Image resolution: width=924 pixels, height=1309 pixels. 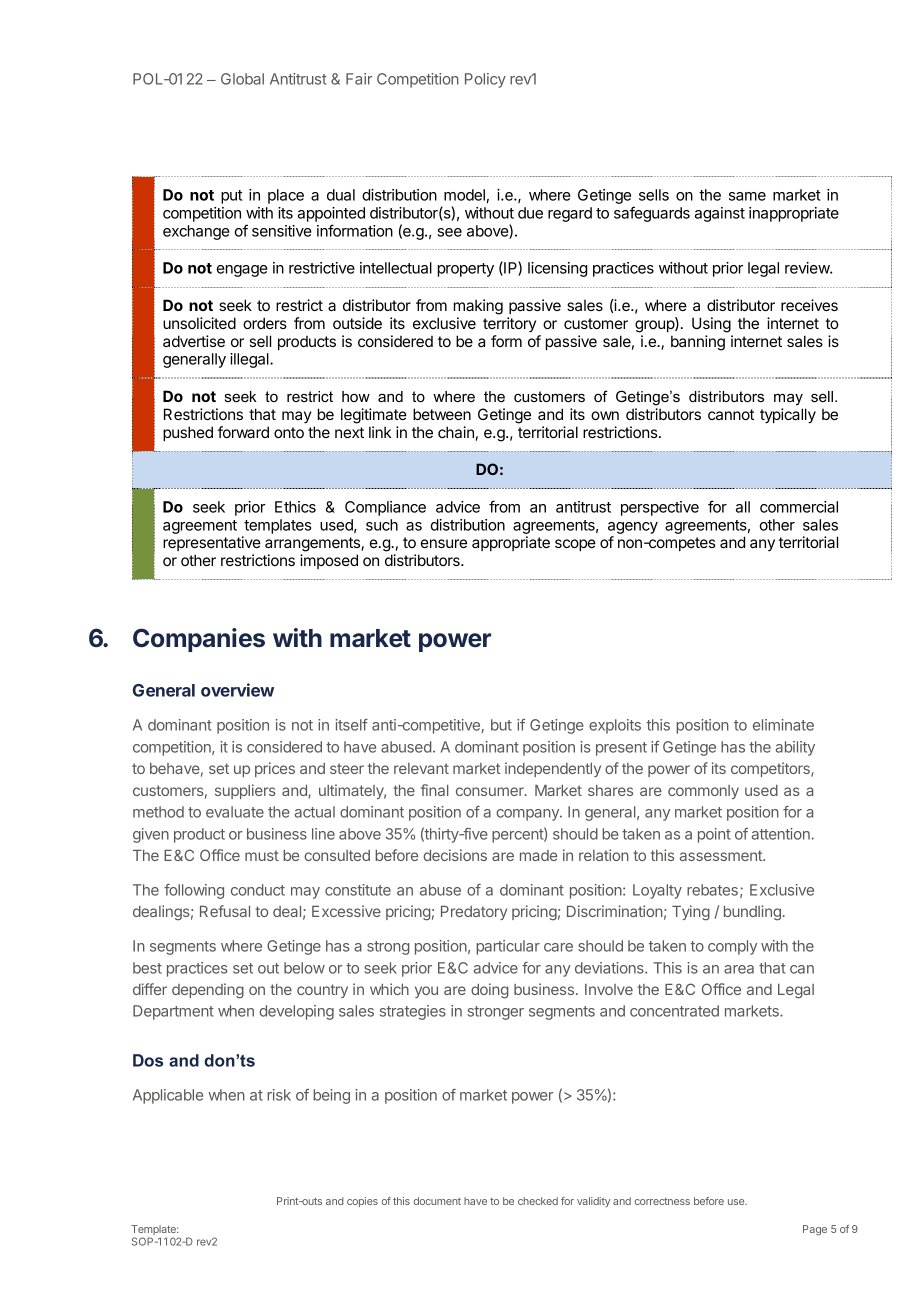 I want to click on document, so click(x=437, y=1201).
